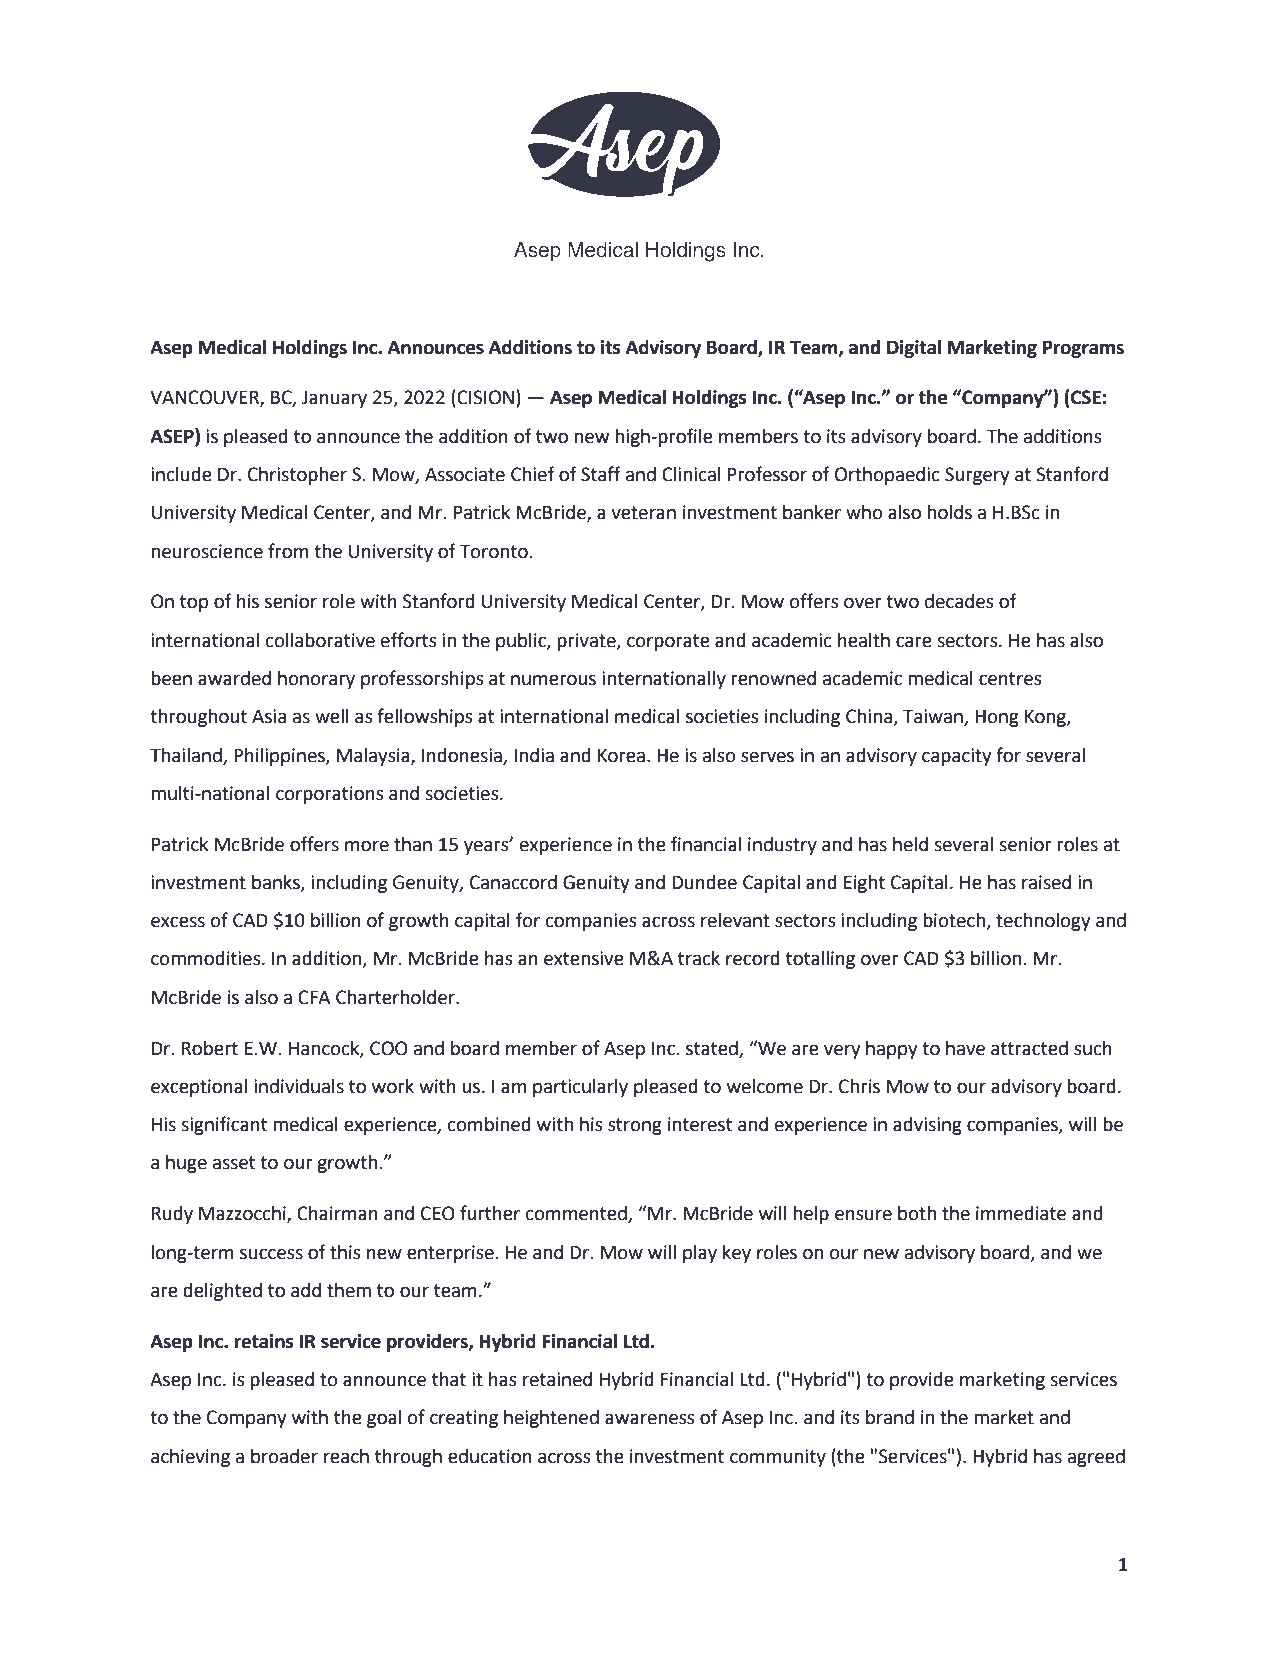 Image resolution: width=1279 pixels, height=1656 pixels. What do you see at coordinates (601, 474) in the image?
I see `Staff` at bounding box center [601, 474].
